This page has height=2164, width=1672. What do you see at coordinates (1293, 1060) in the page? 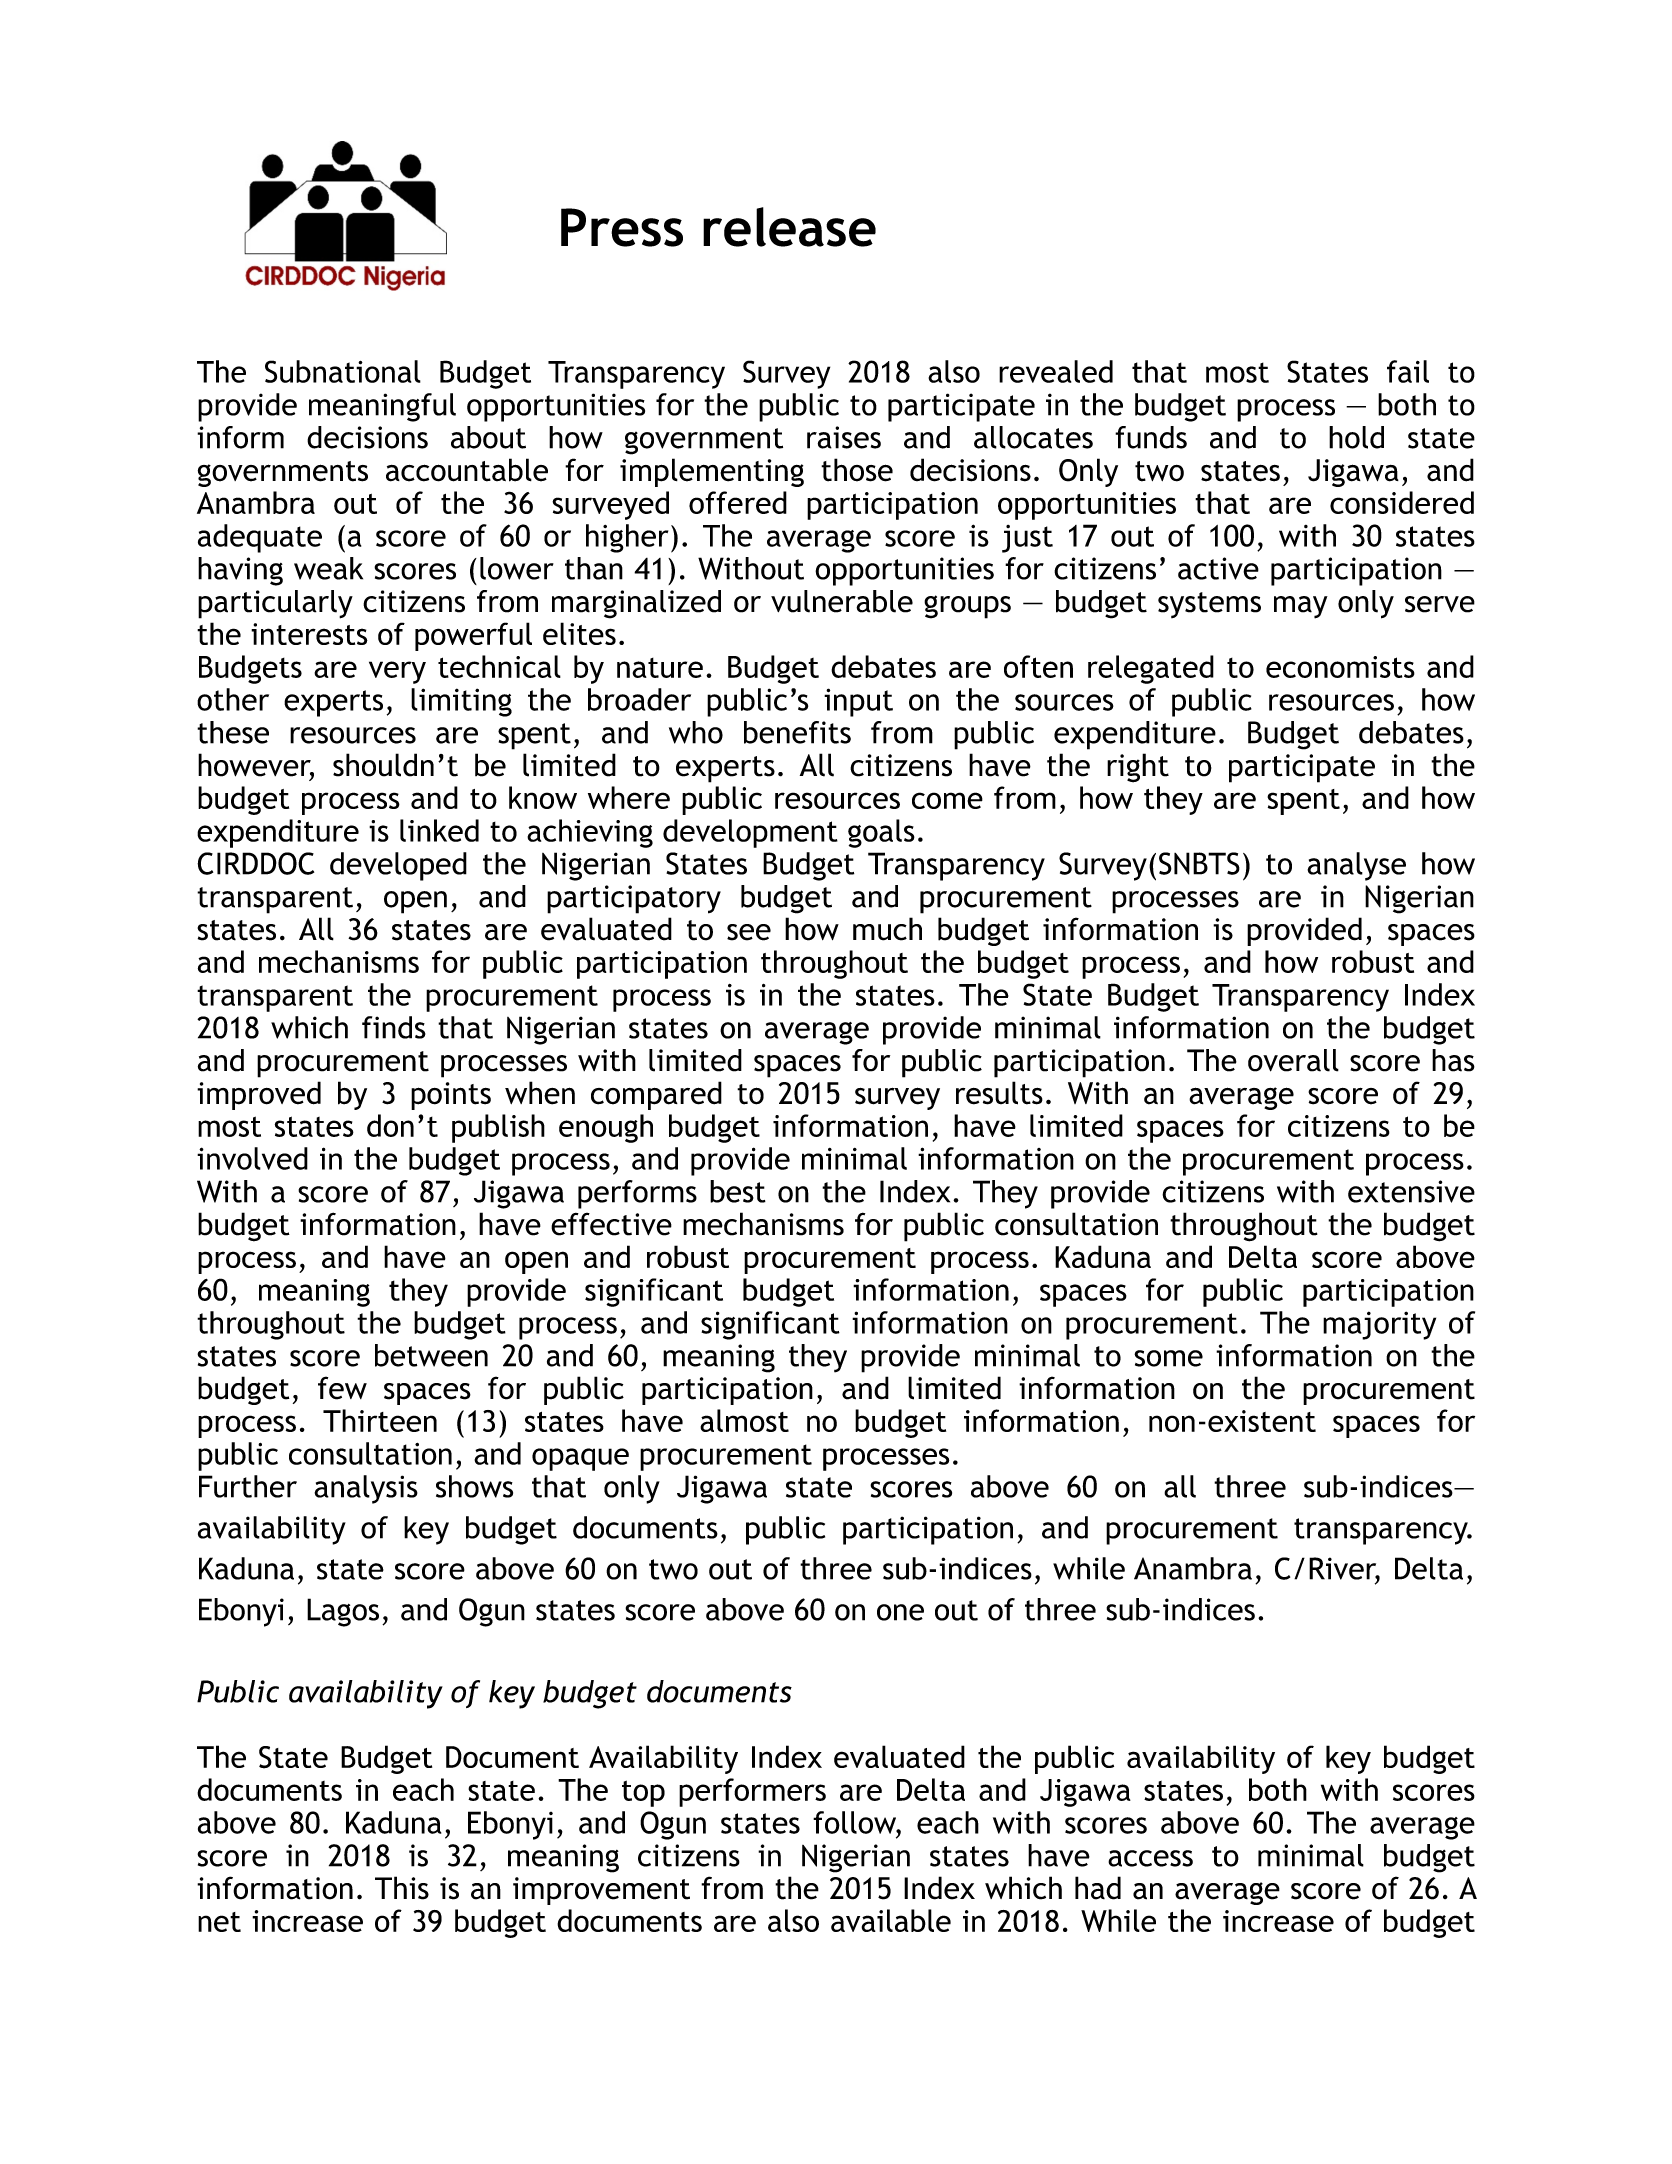
I see `overall` at bounding box center [1293, 1060].
